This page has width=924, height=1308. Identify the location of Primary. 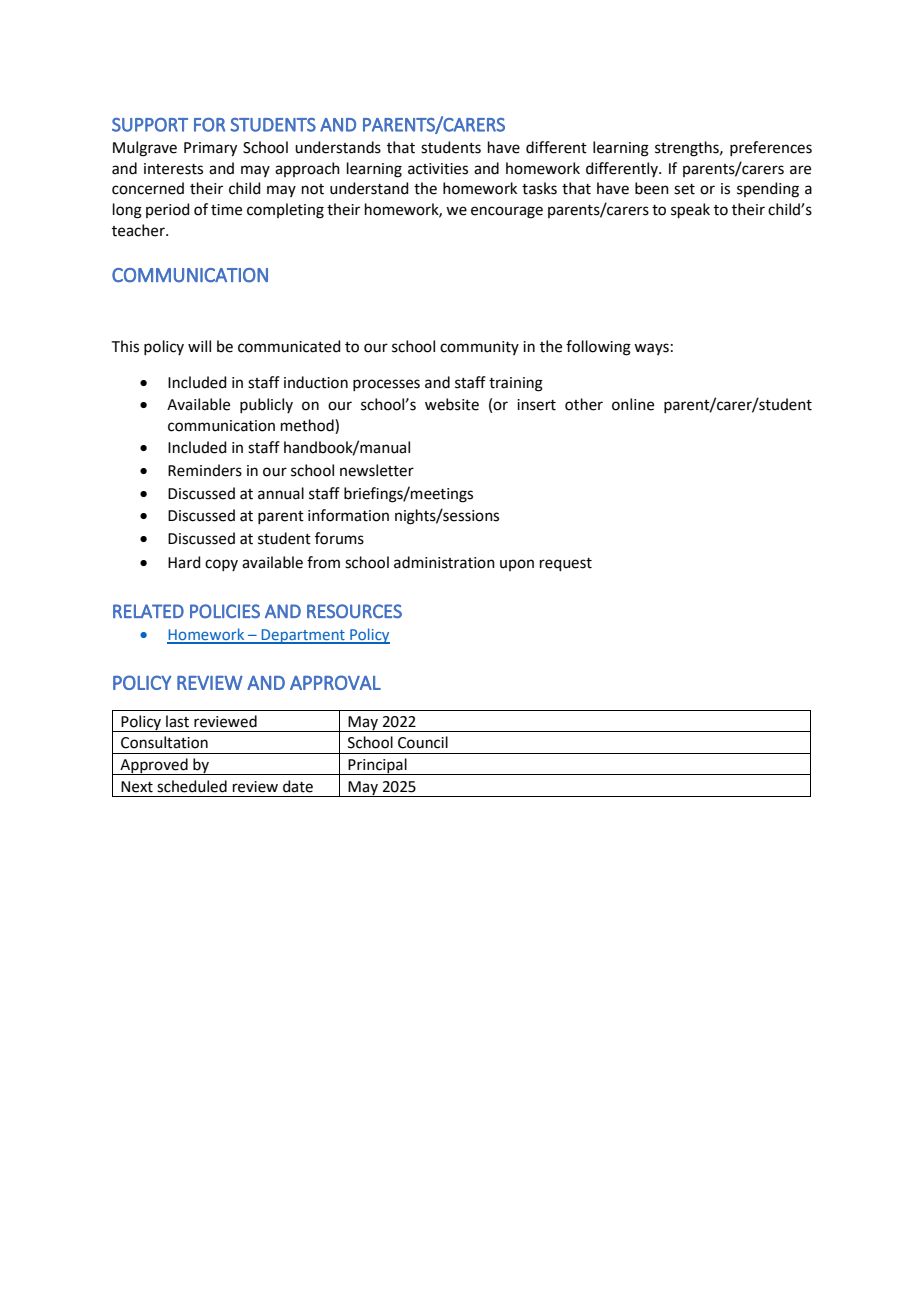
(210, 149).
